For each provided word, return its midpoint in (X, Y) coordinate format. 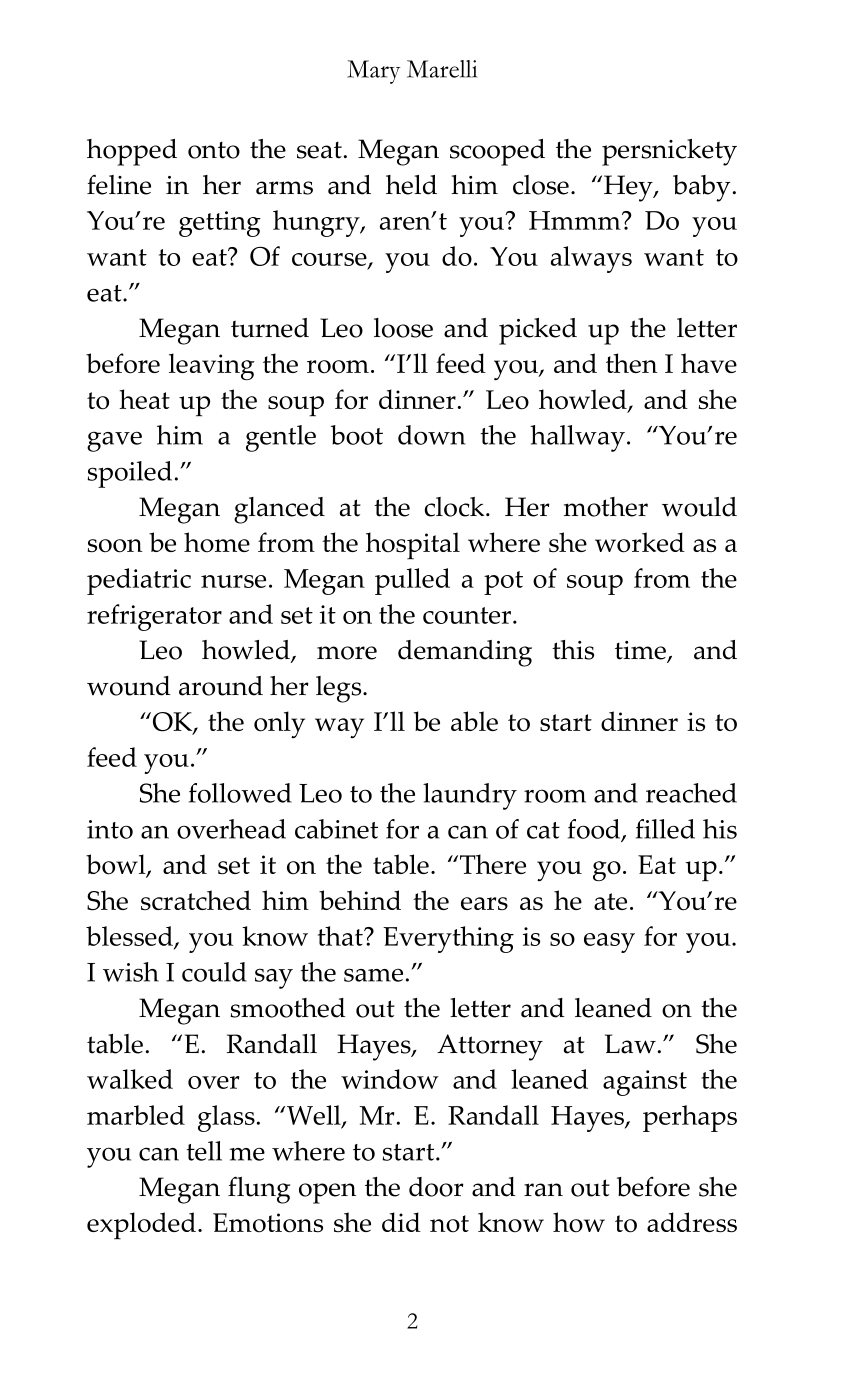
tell (204, 1151)
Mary (373, 72)
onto (214, 150)
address (692, 1222)
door (436, 1187)
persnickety (669, 152)
